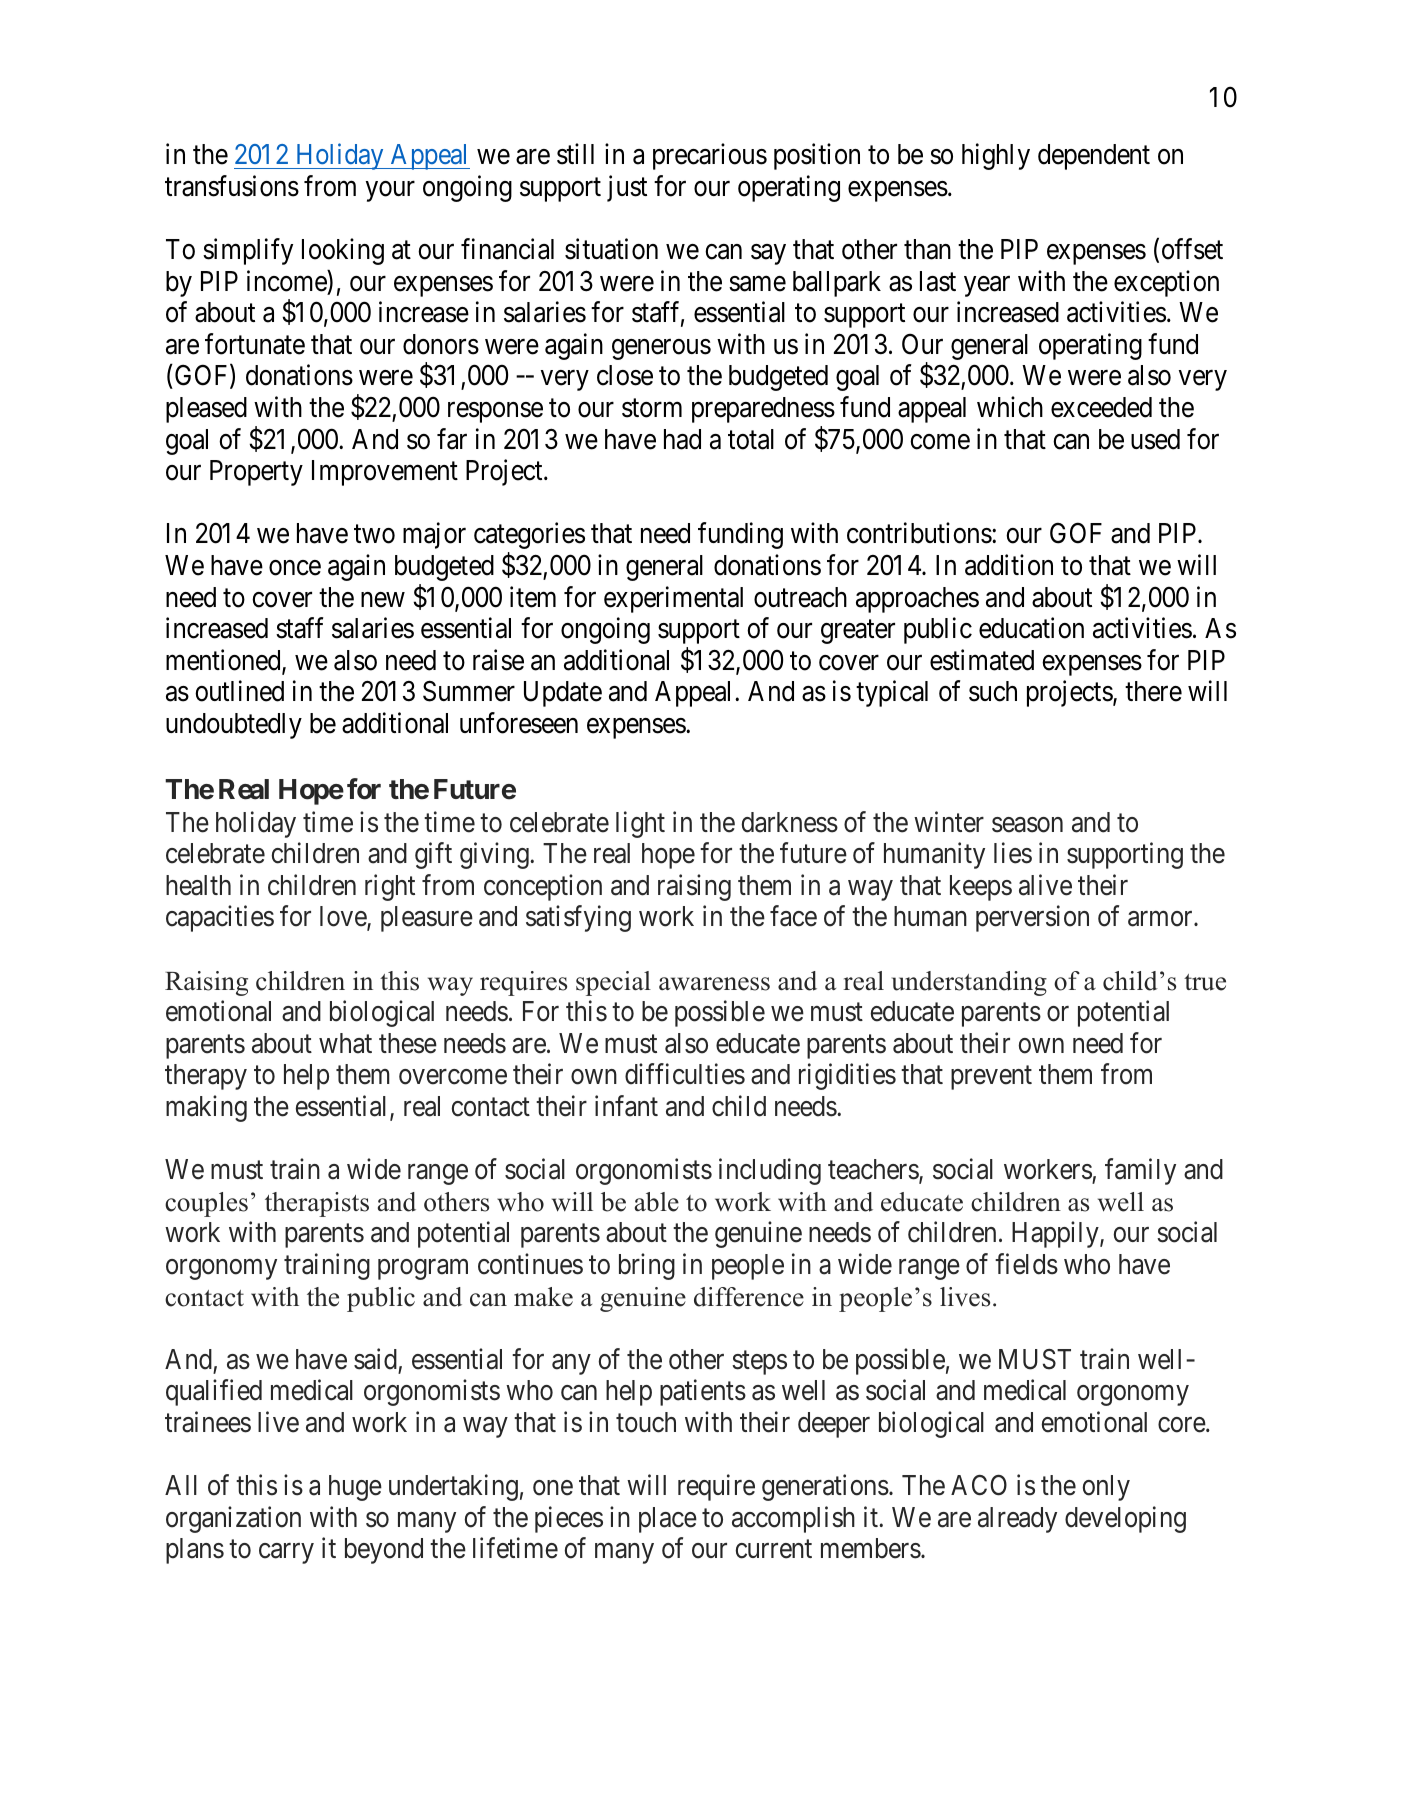 The height and width of the document is (1813, 1401). Describe the element at coordinates (390, 191) in the document. I see `your` at that location.
